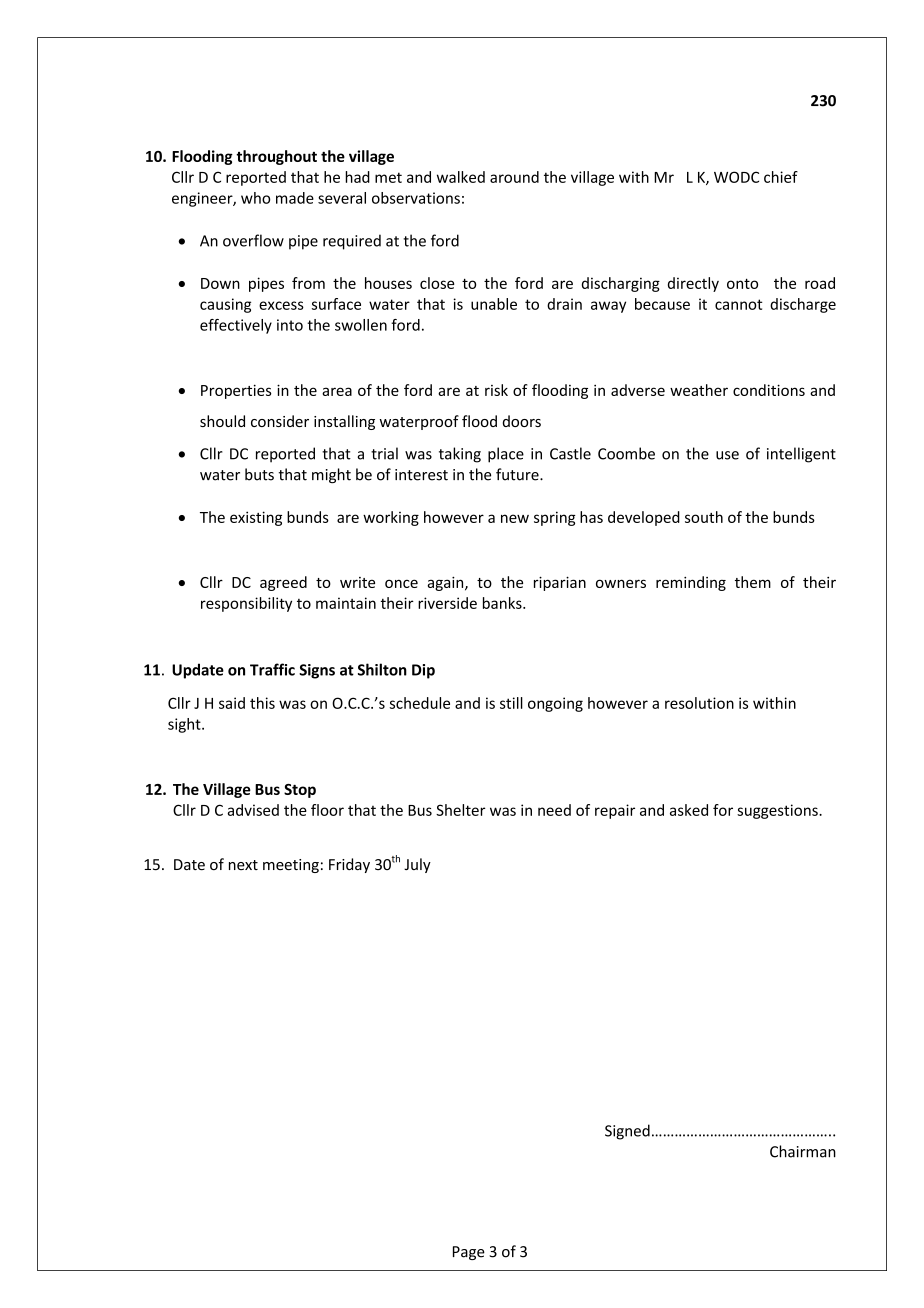 This image has height=1308, width=924. What do you see at coordinates (627, 1132) in the image?
I see `Signed` at bounding box center [627, 1132].
